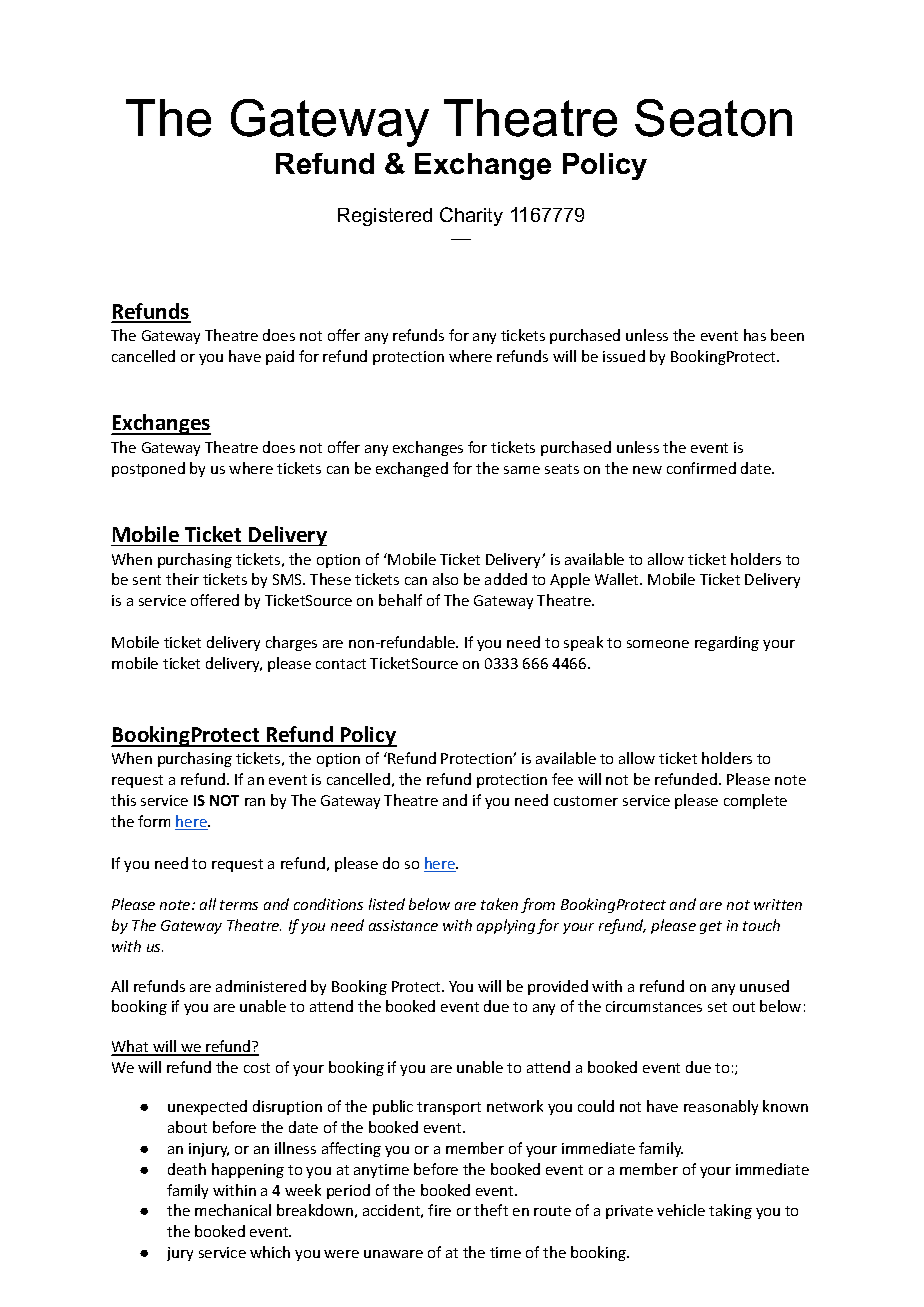  I want to click on mechanical, so click(233, 1210).
